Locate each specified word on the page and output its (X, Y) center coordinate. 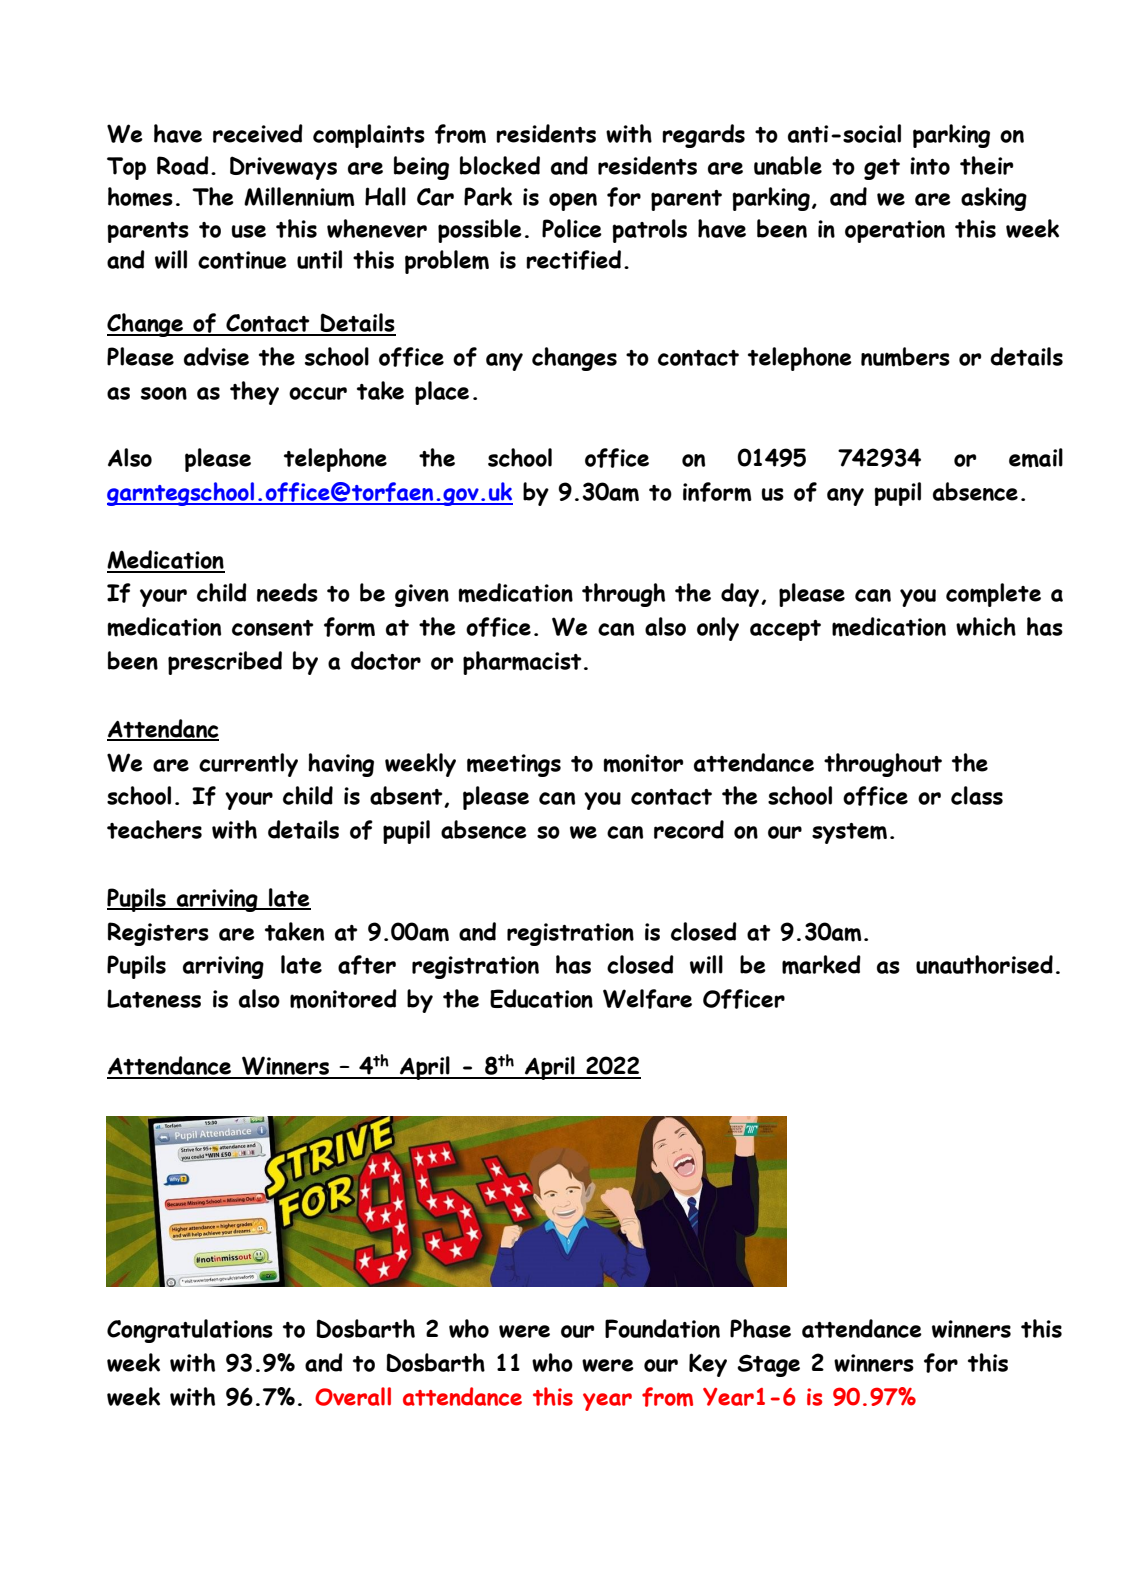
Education (541, 998)
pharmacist (522, 663)
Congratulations (190, 1331)
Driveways (283, 168)
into (930, 166)
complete (993, 595)
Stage (768, 1365)
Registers (158, 934)
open (573, 201)
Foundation (662, 1328)
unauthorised (984, 964)
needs (287, 592)
